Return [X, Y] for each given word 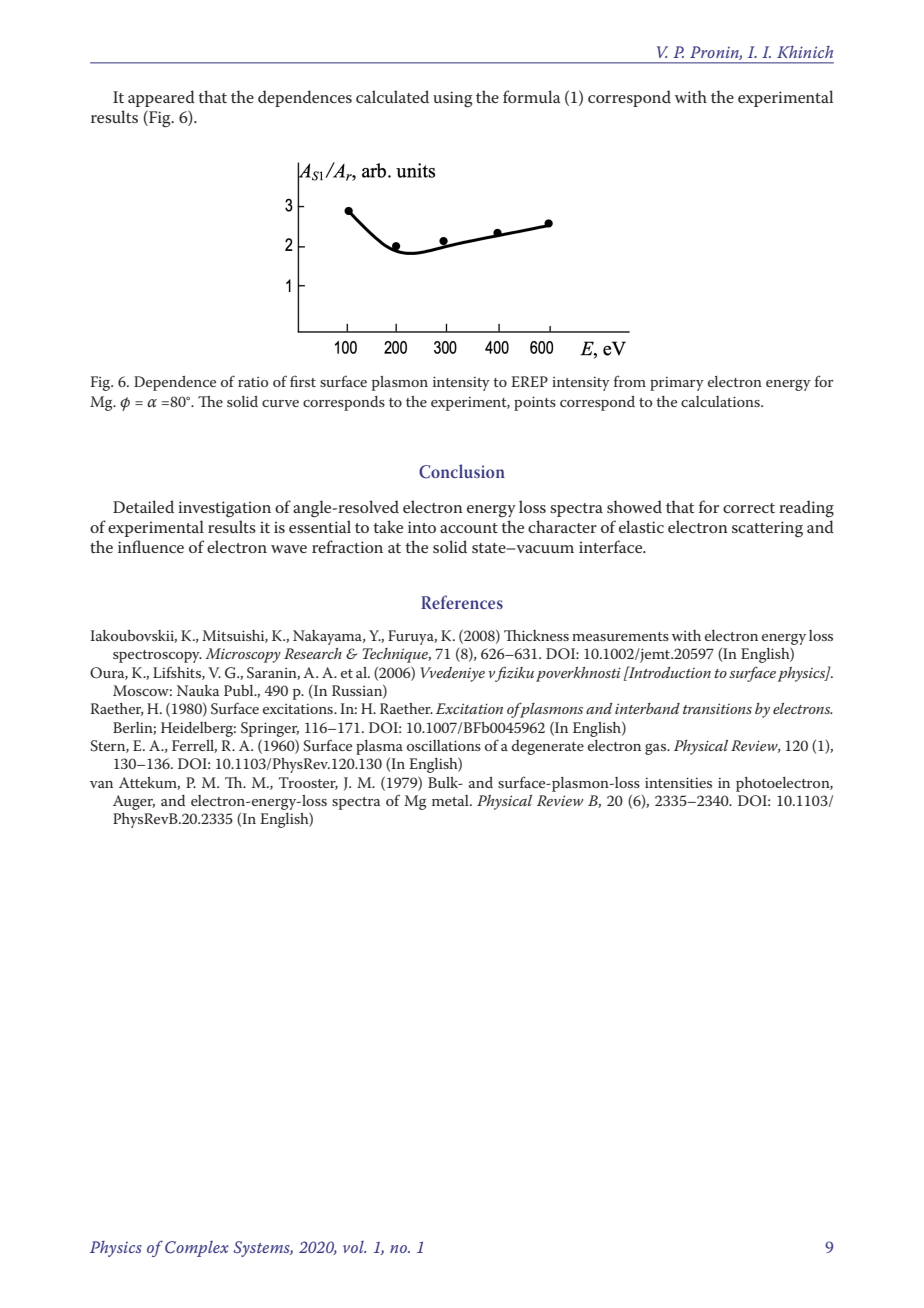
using [453, 99]
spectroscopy [157, 656]
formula [531, 96]
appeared [161, 98]
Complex [197, 1249]
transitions [717, 708]
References [462, 602]
